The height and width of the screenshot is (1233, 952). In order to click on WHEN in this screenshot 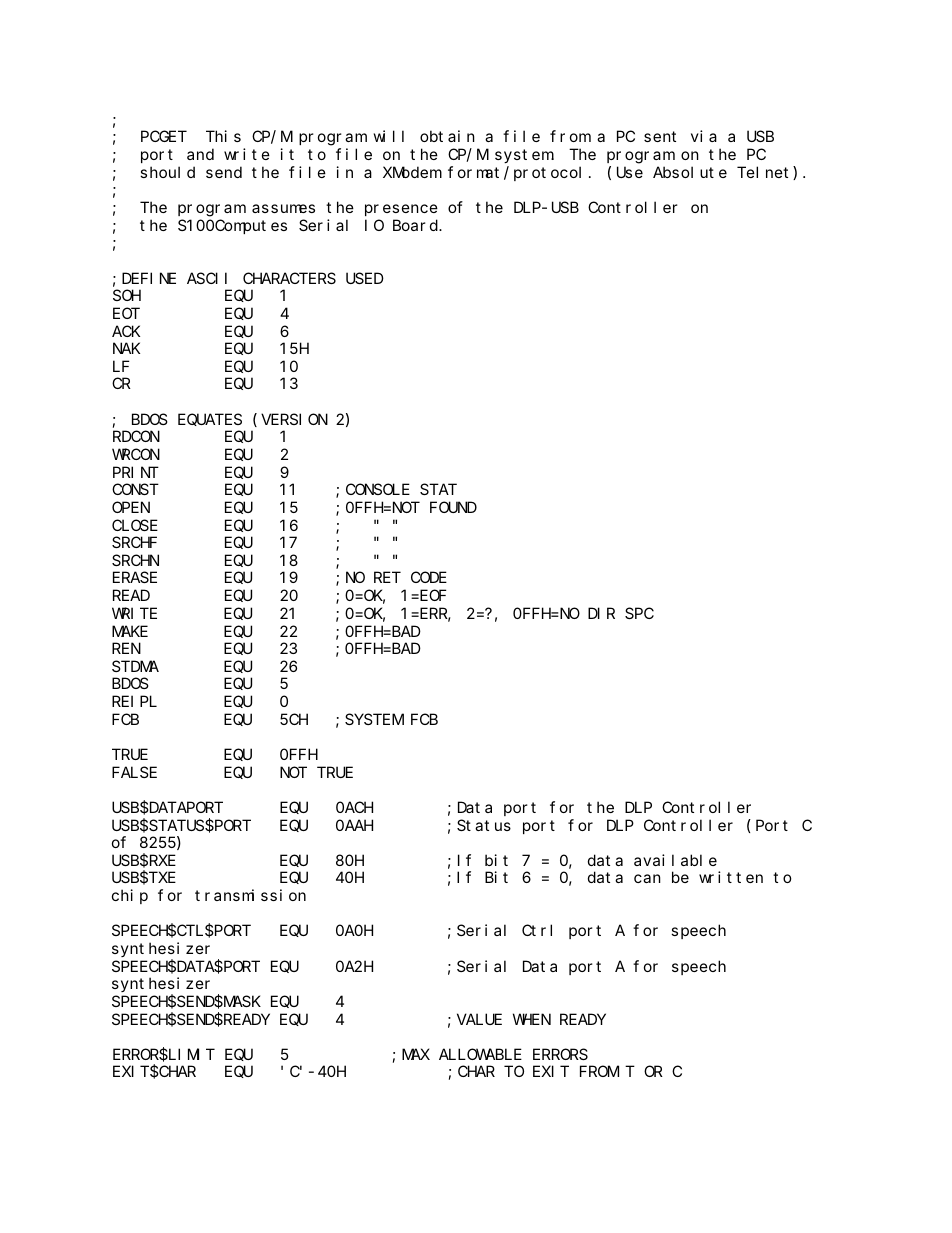, I will do `click(532, 1019)`.
